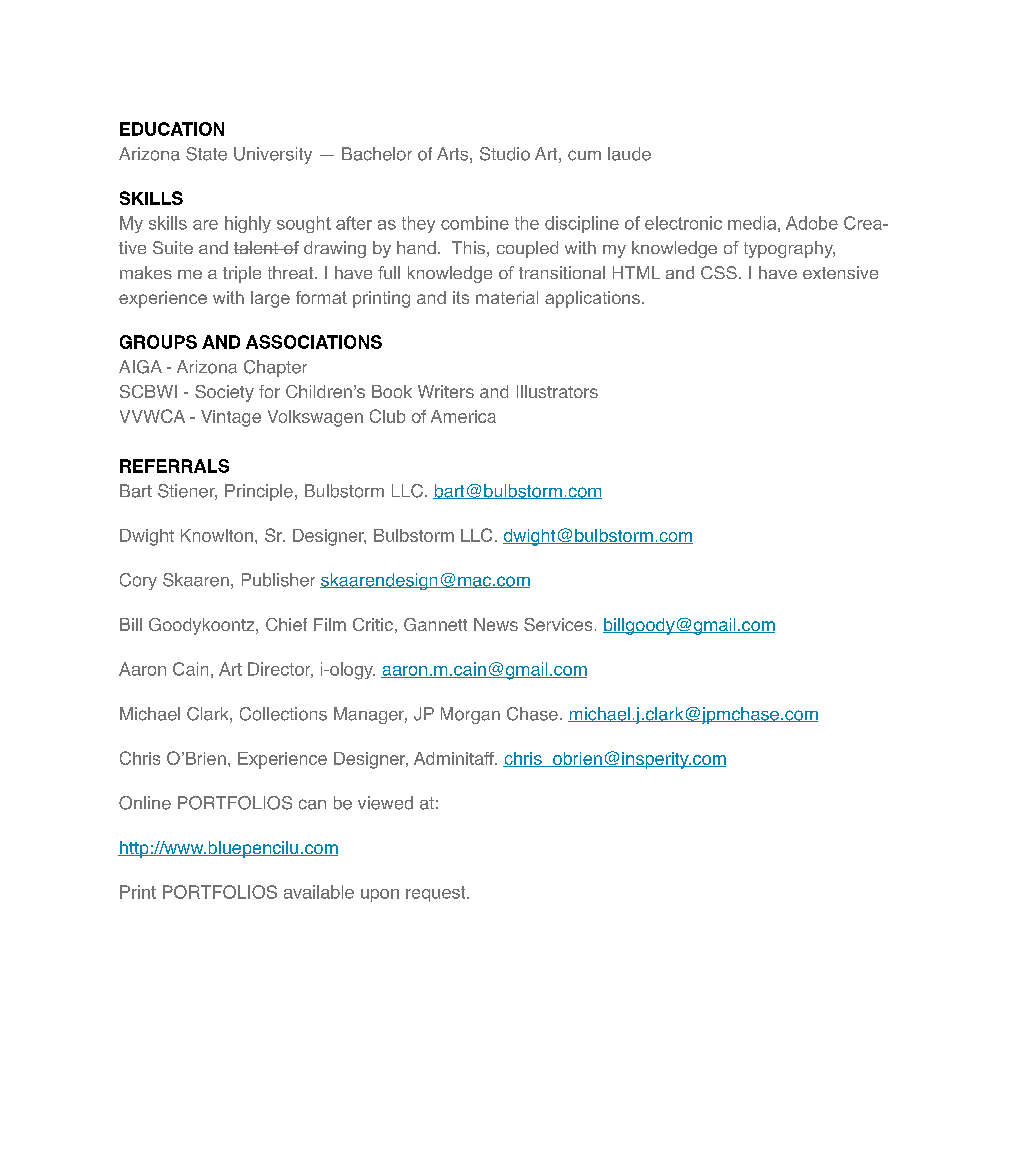 The height and width of the image is (1176, 1010). Describe the element at coordinates (629, 154) in the image. I see `laude` at that location.
